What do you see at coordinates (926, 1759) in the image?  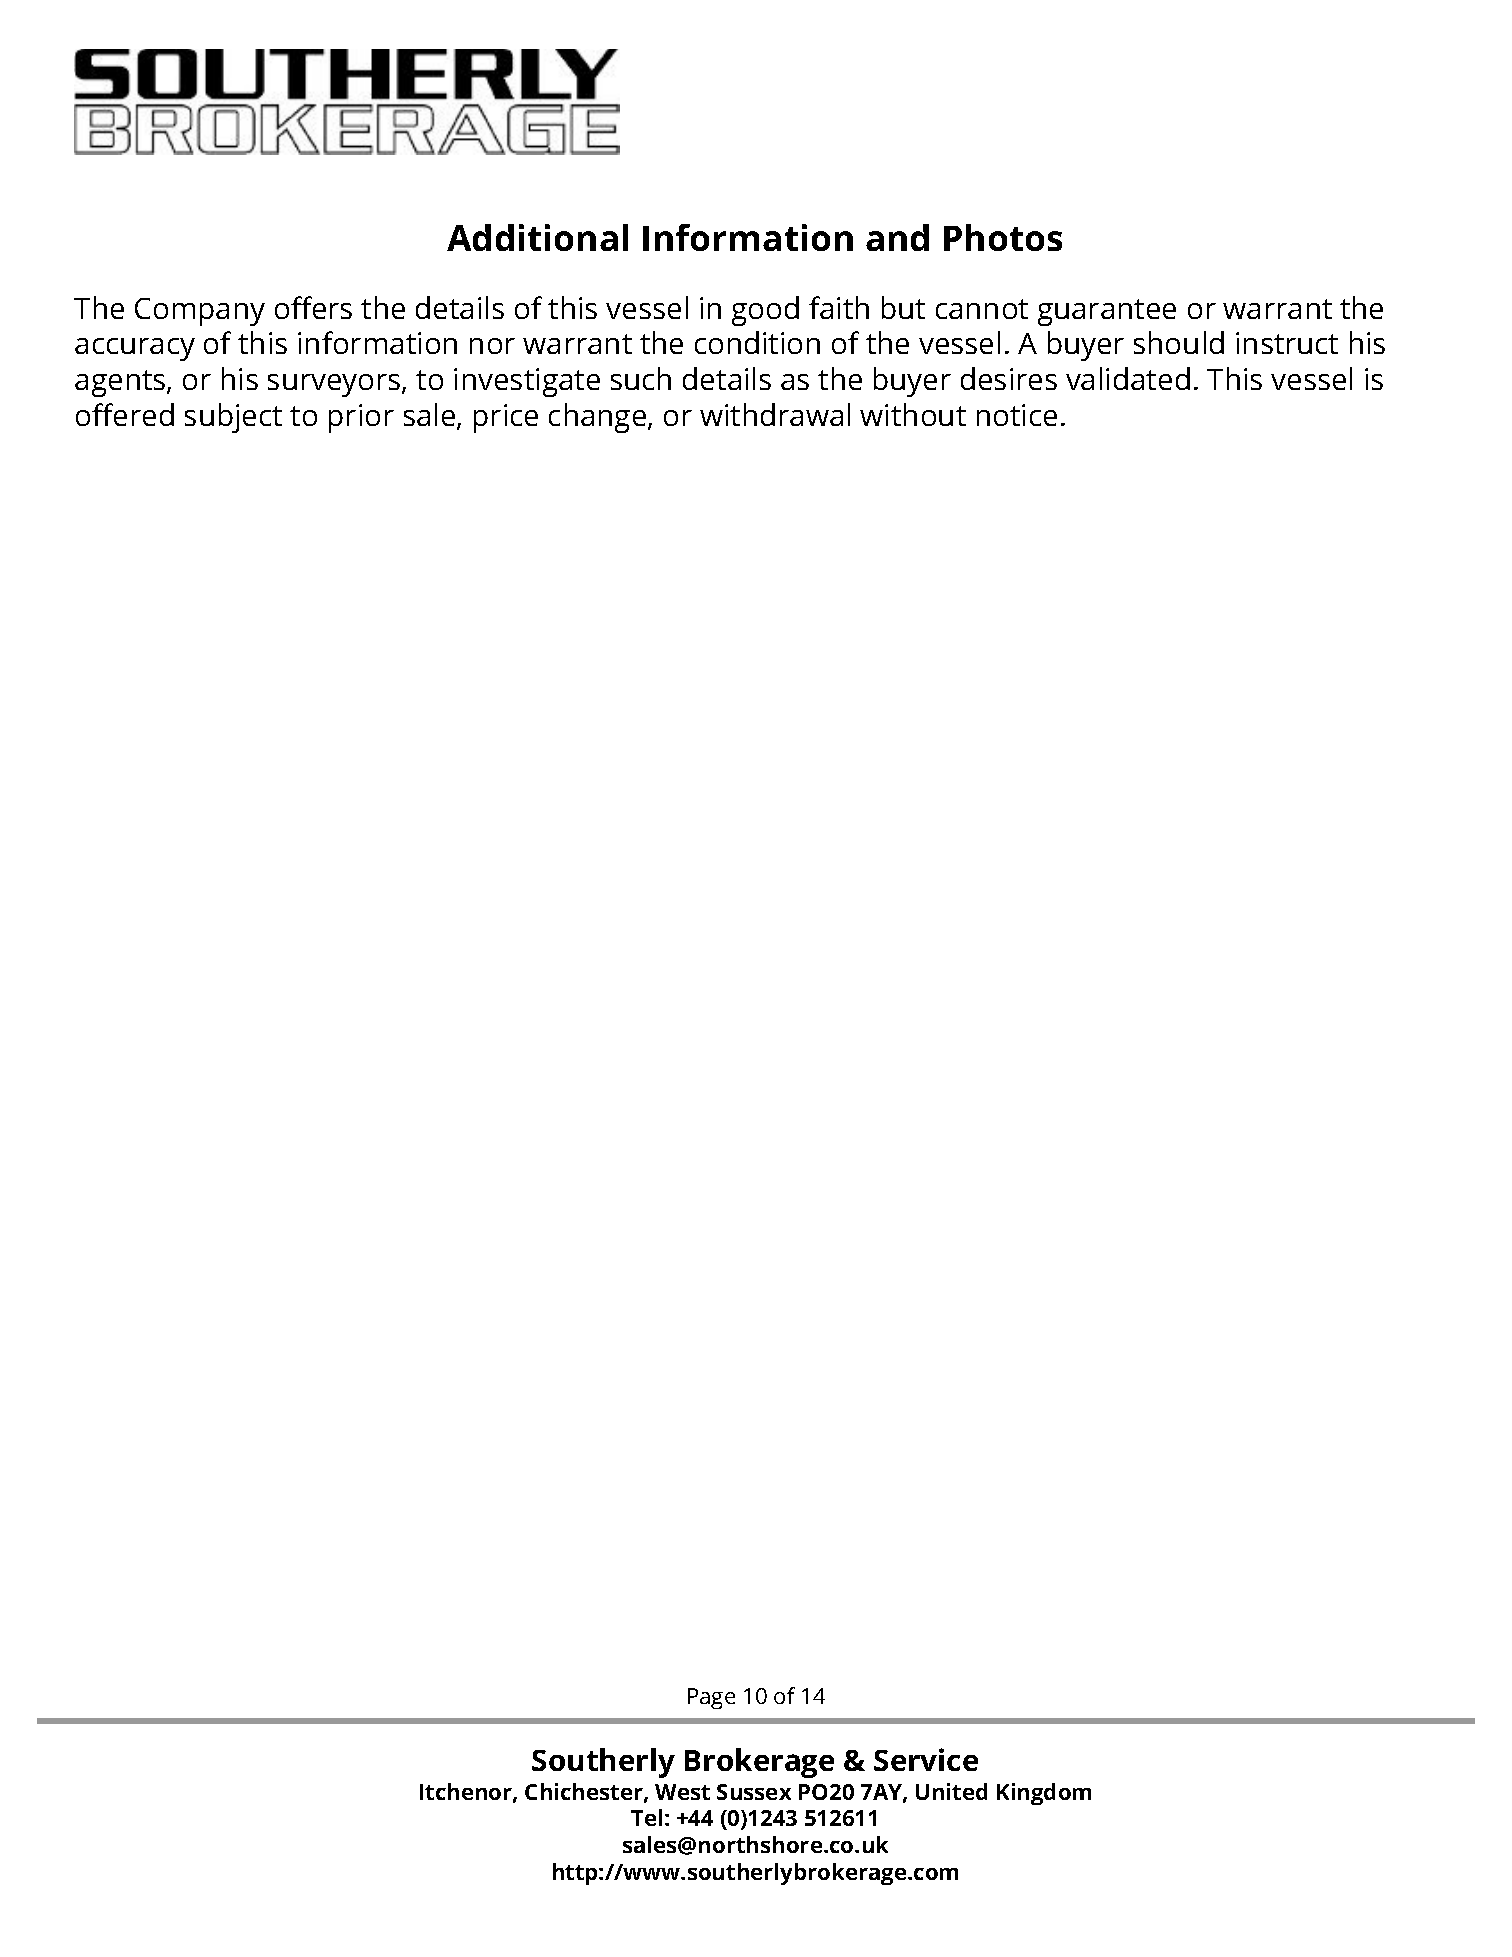 I see `Service` at bounding box center [926, 1759].
